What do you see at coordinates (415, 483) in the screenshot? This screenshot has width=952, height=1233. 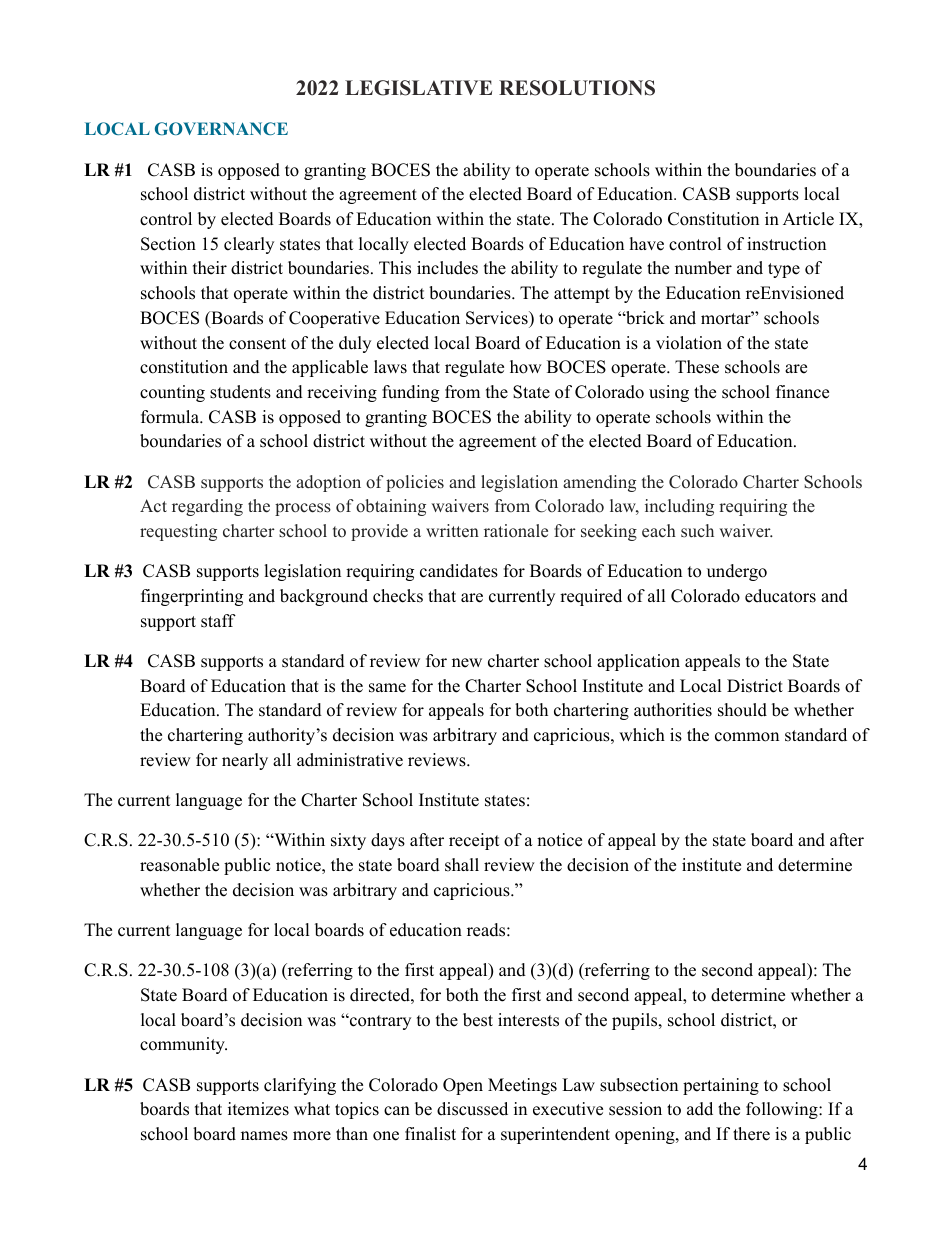 I see `policies` at bounding box center [415, 483].
